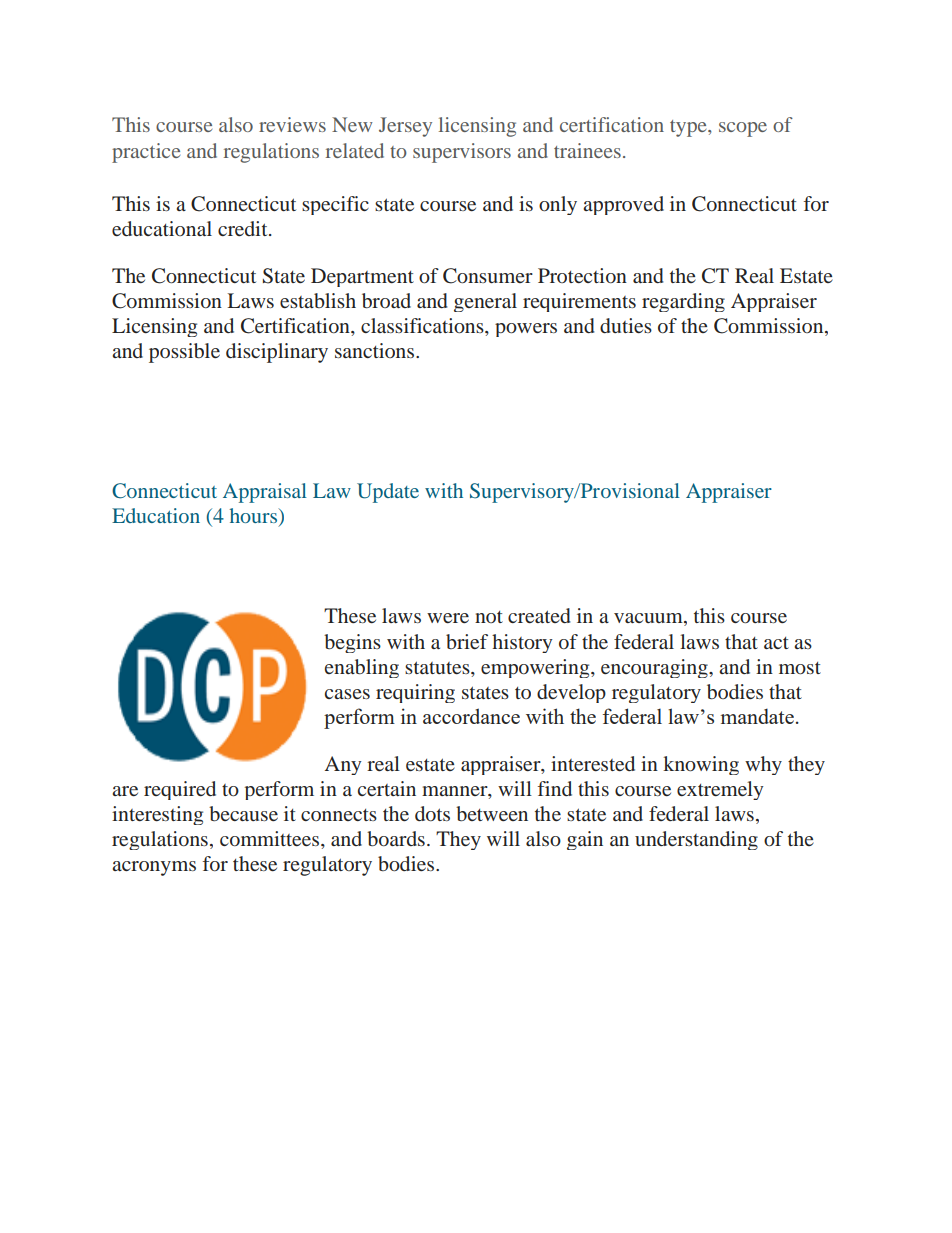  I want to click on practice, so click(146, 153).
